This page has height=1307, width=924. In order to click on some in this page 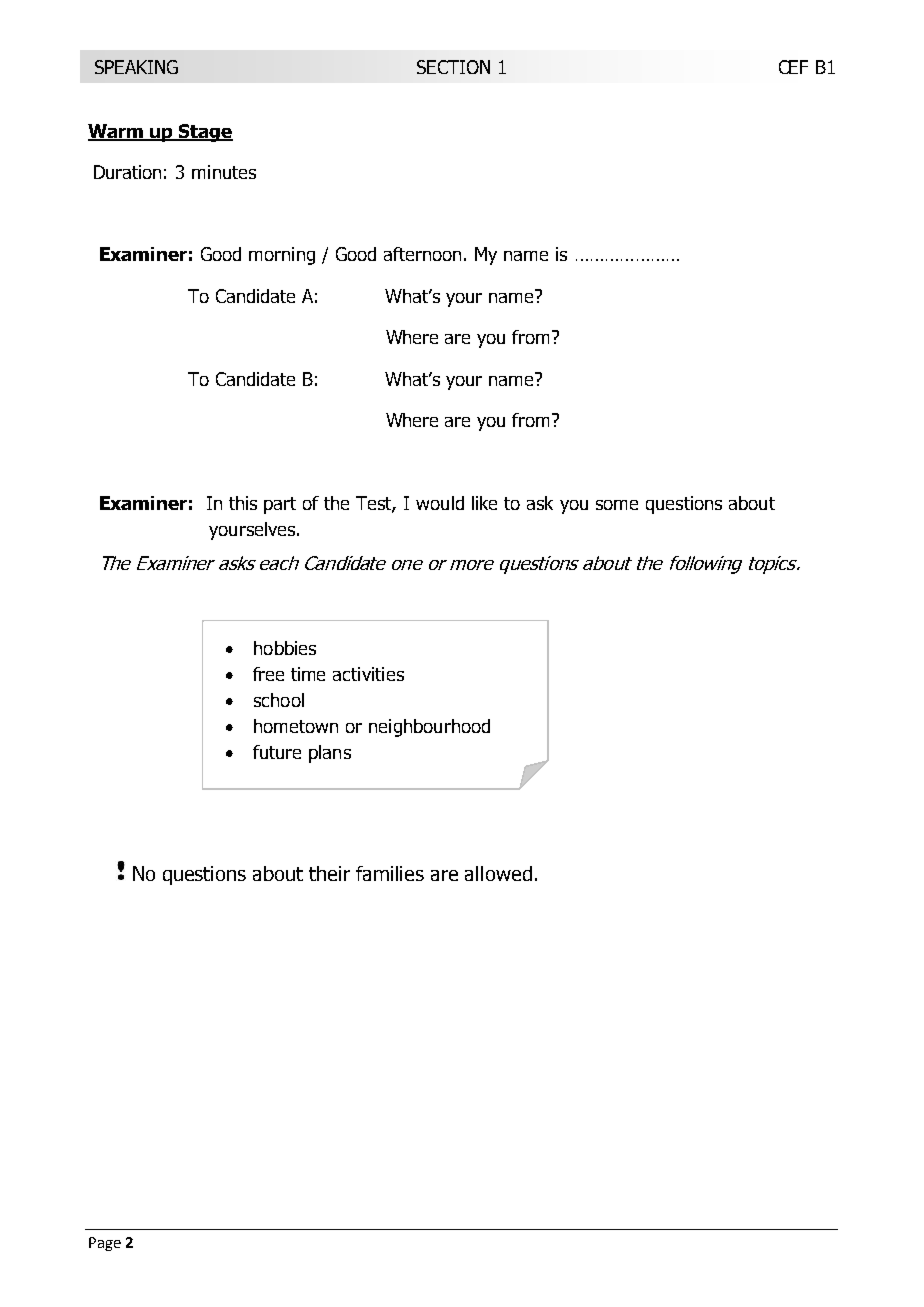, I will do `click(617, 505)`.
